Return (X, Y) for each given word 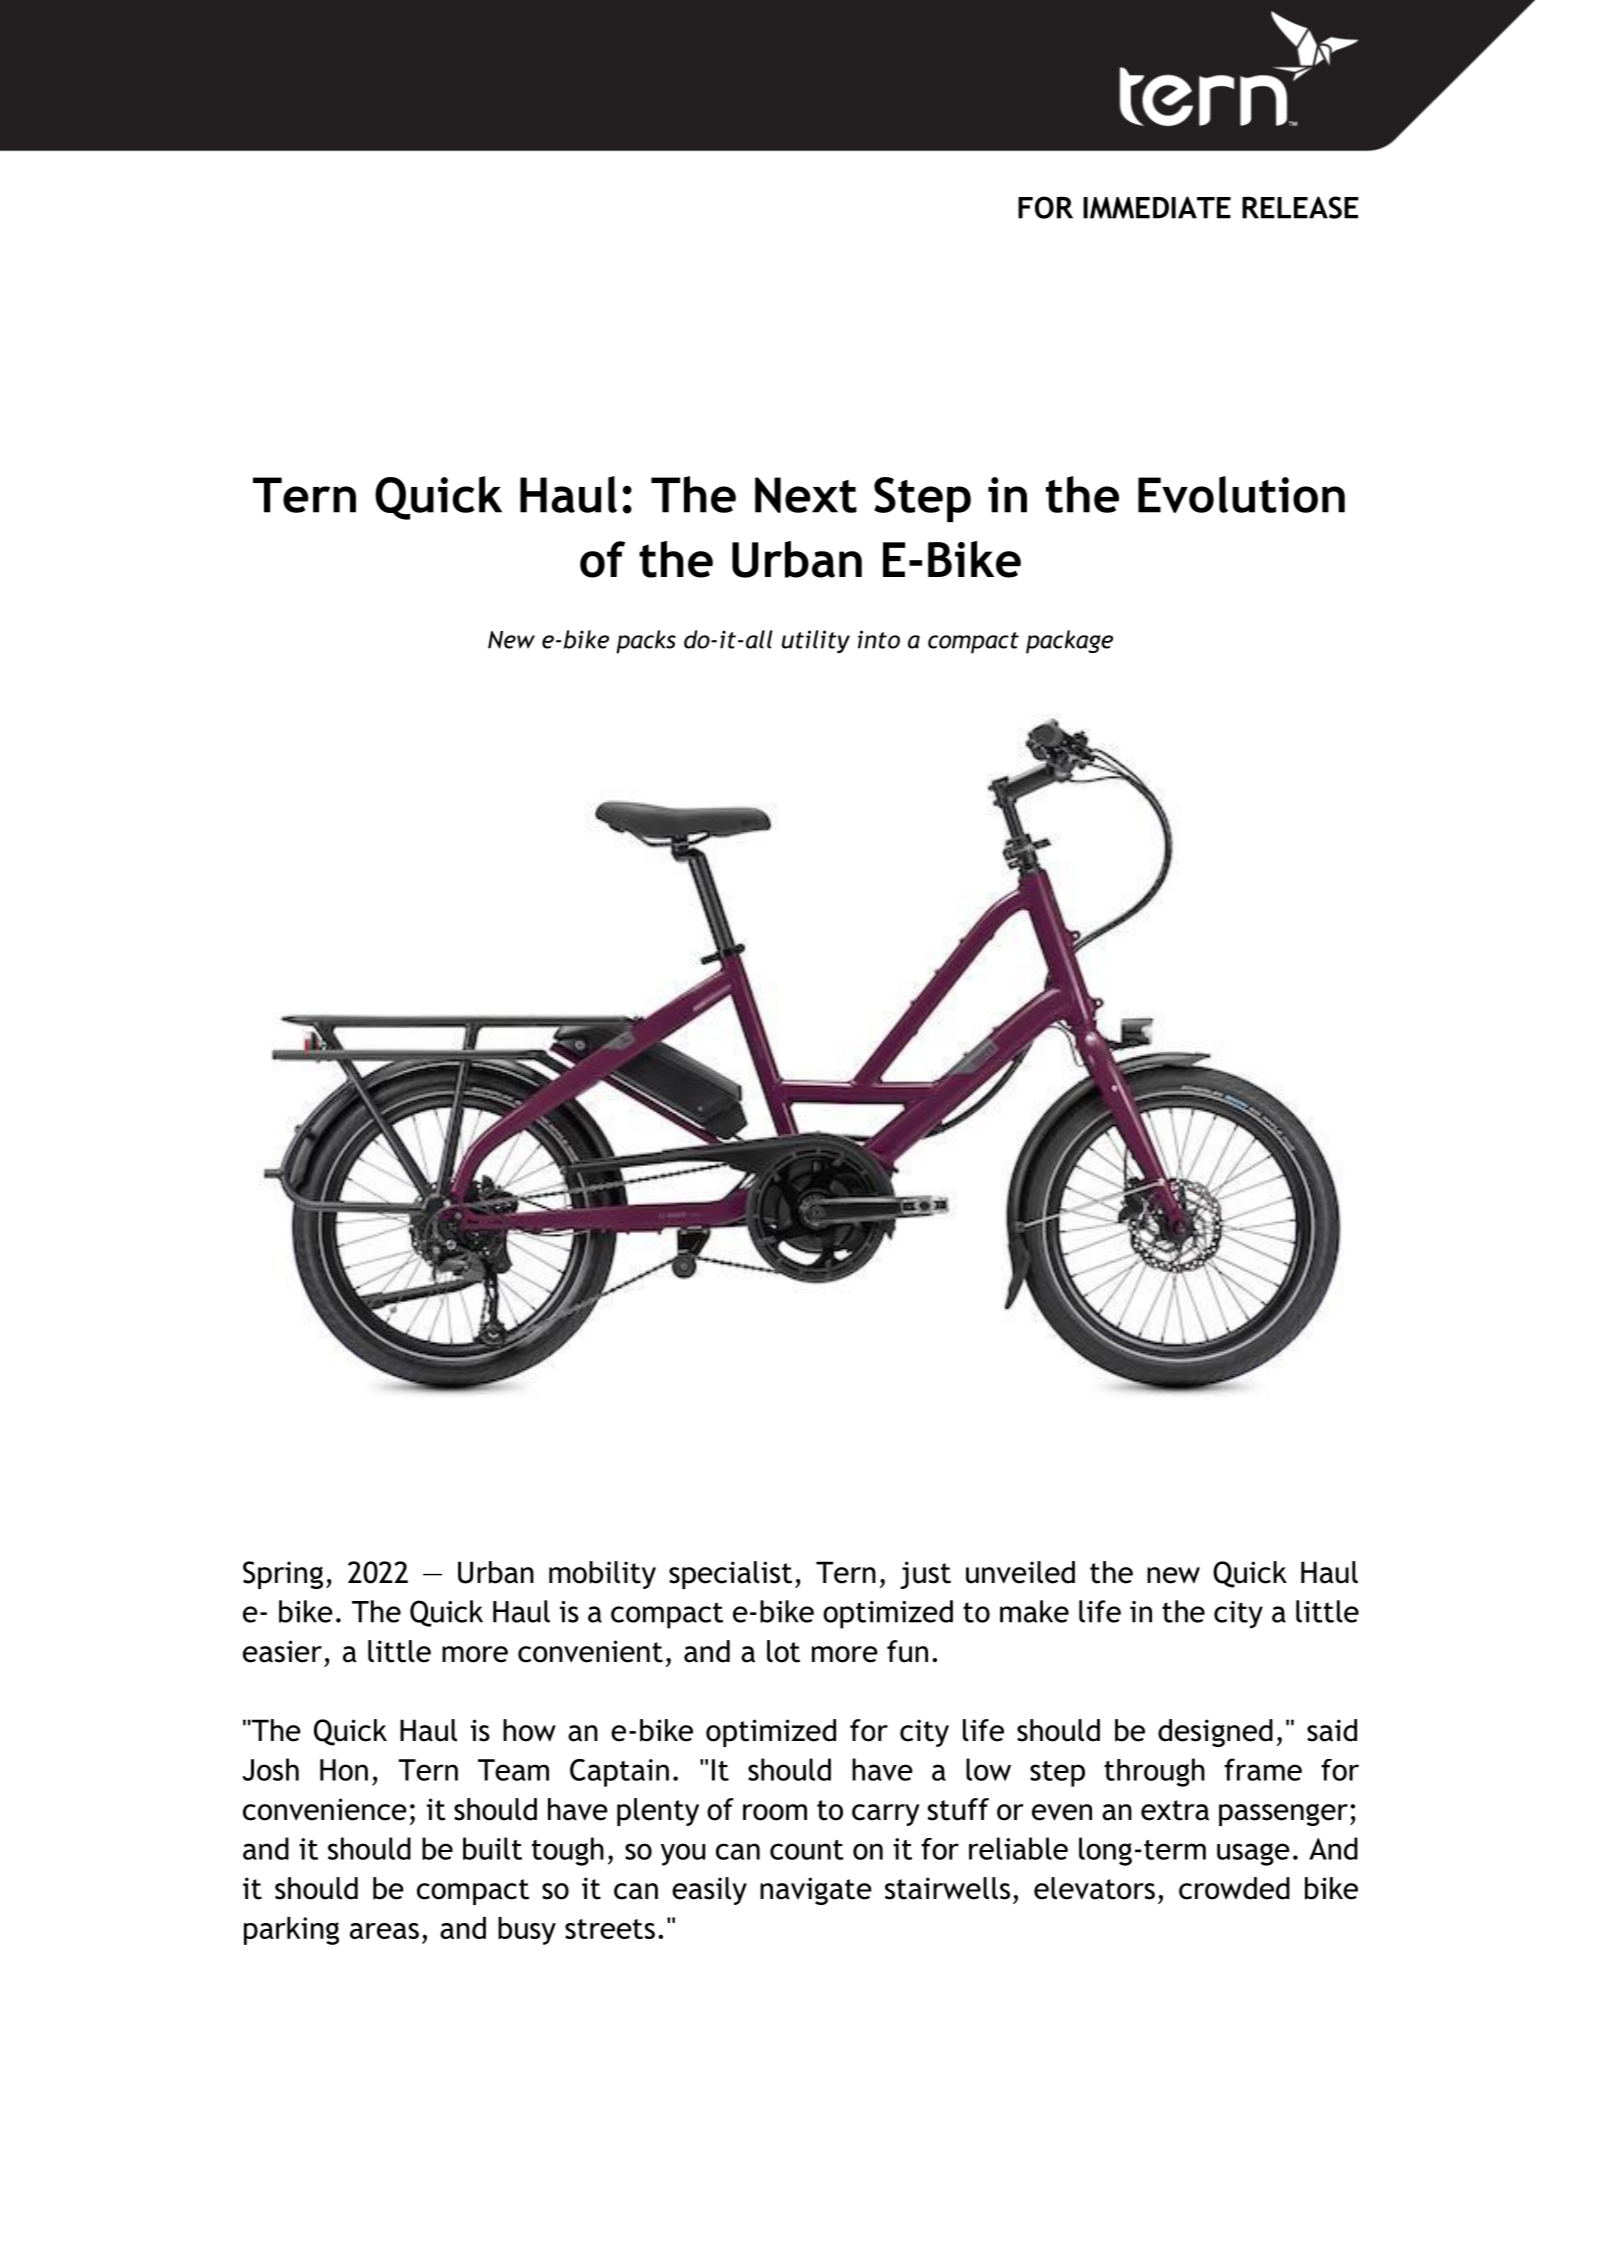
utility (816, 641)
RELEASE (1300, 207)
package (1069, 642)
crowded (1234, 1888)
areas (384, 1931)
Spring (283, 1575)
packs (646, 642)
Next (806, 495)
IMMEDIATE (1157, 207)
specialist (730, 1575)
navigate (816, 1891)
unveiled (1020, 1572)
